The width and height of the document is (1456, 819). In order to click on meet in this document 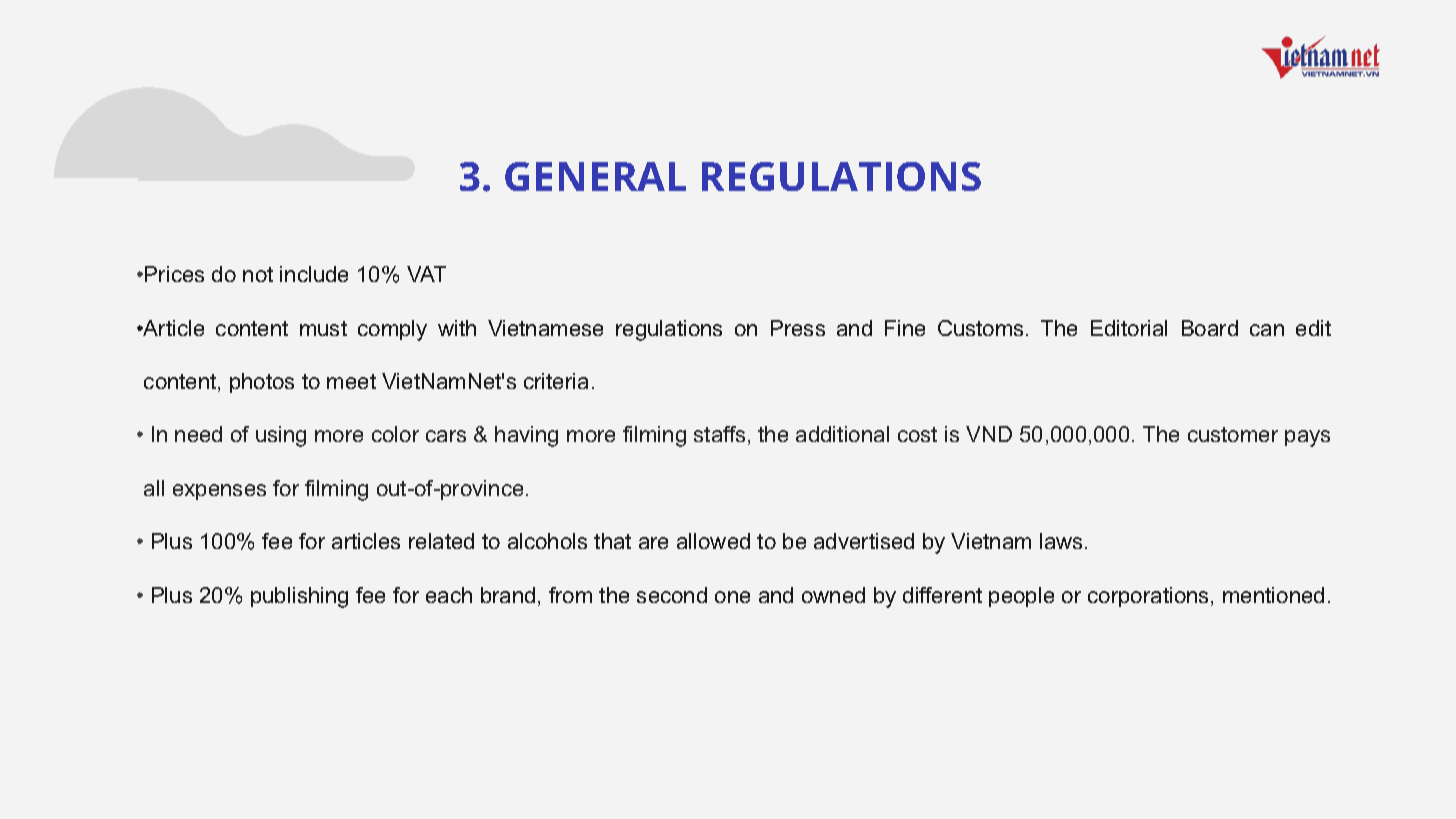, I will do `click(351, 381)`.
